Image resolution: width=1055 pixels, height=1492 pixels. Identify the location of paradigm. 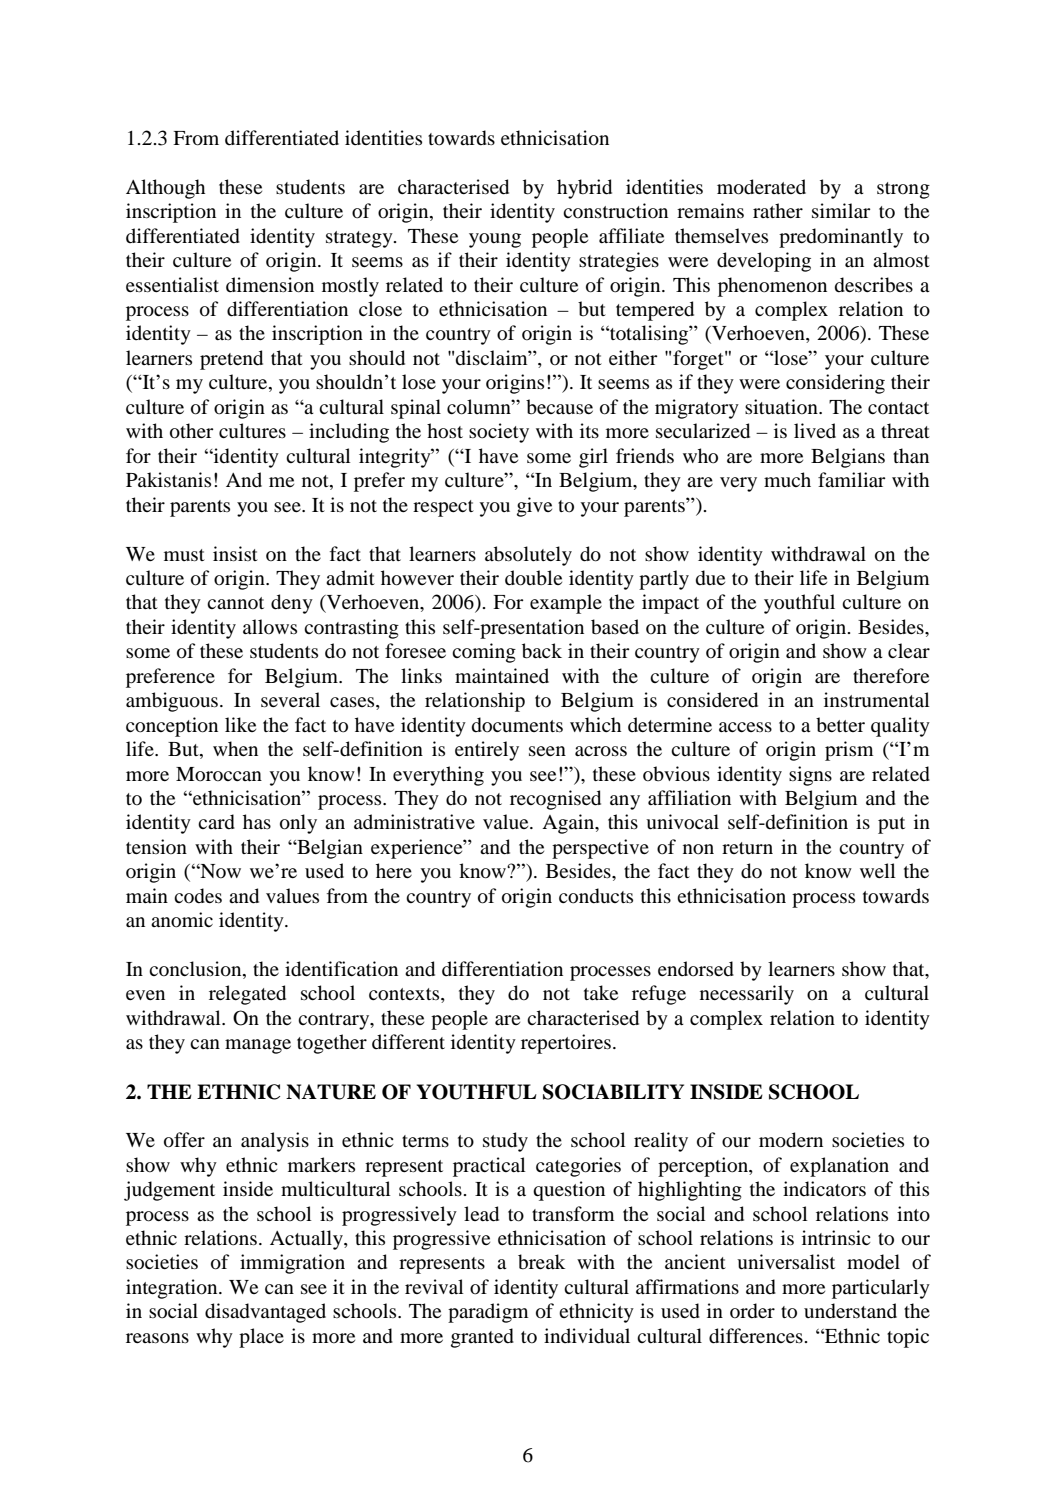
(488, 1313).
